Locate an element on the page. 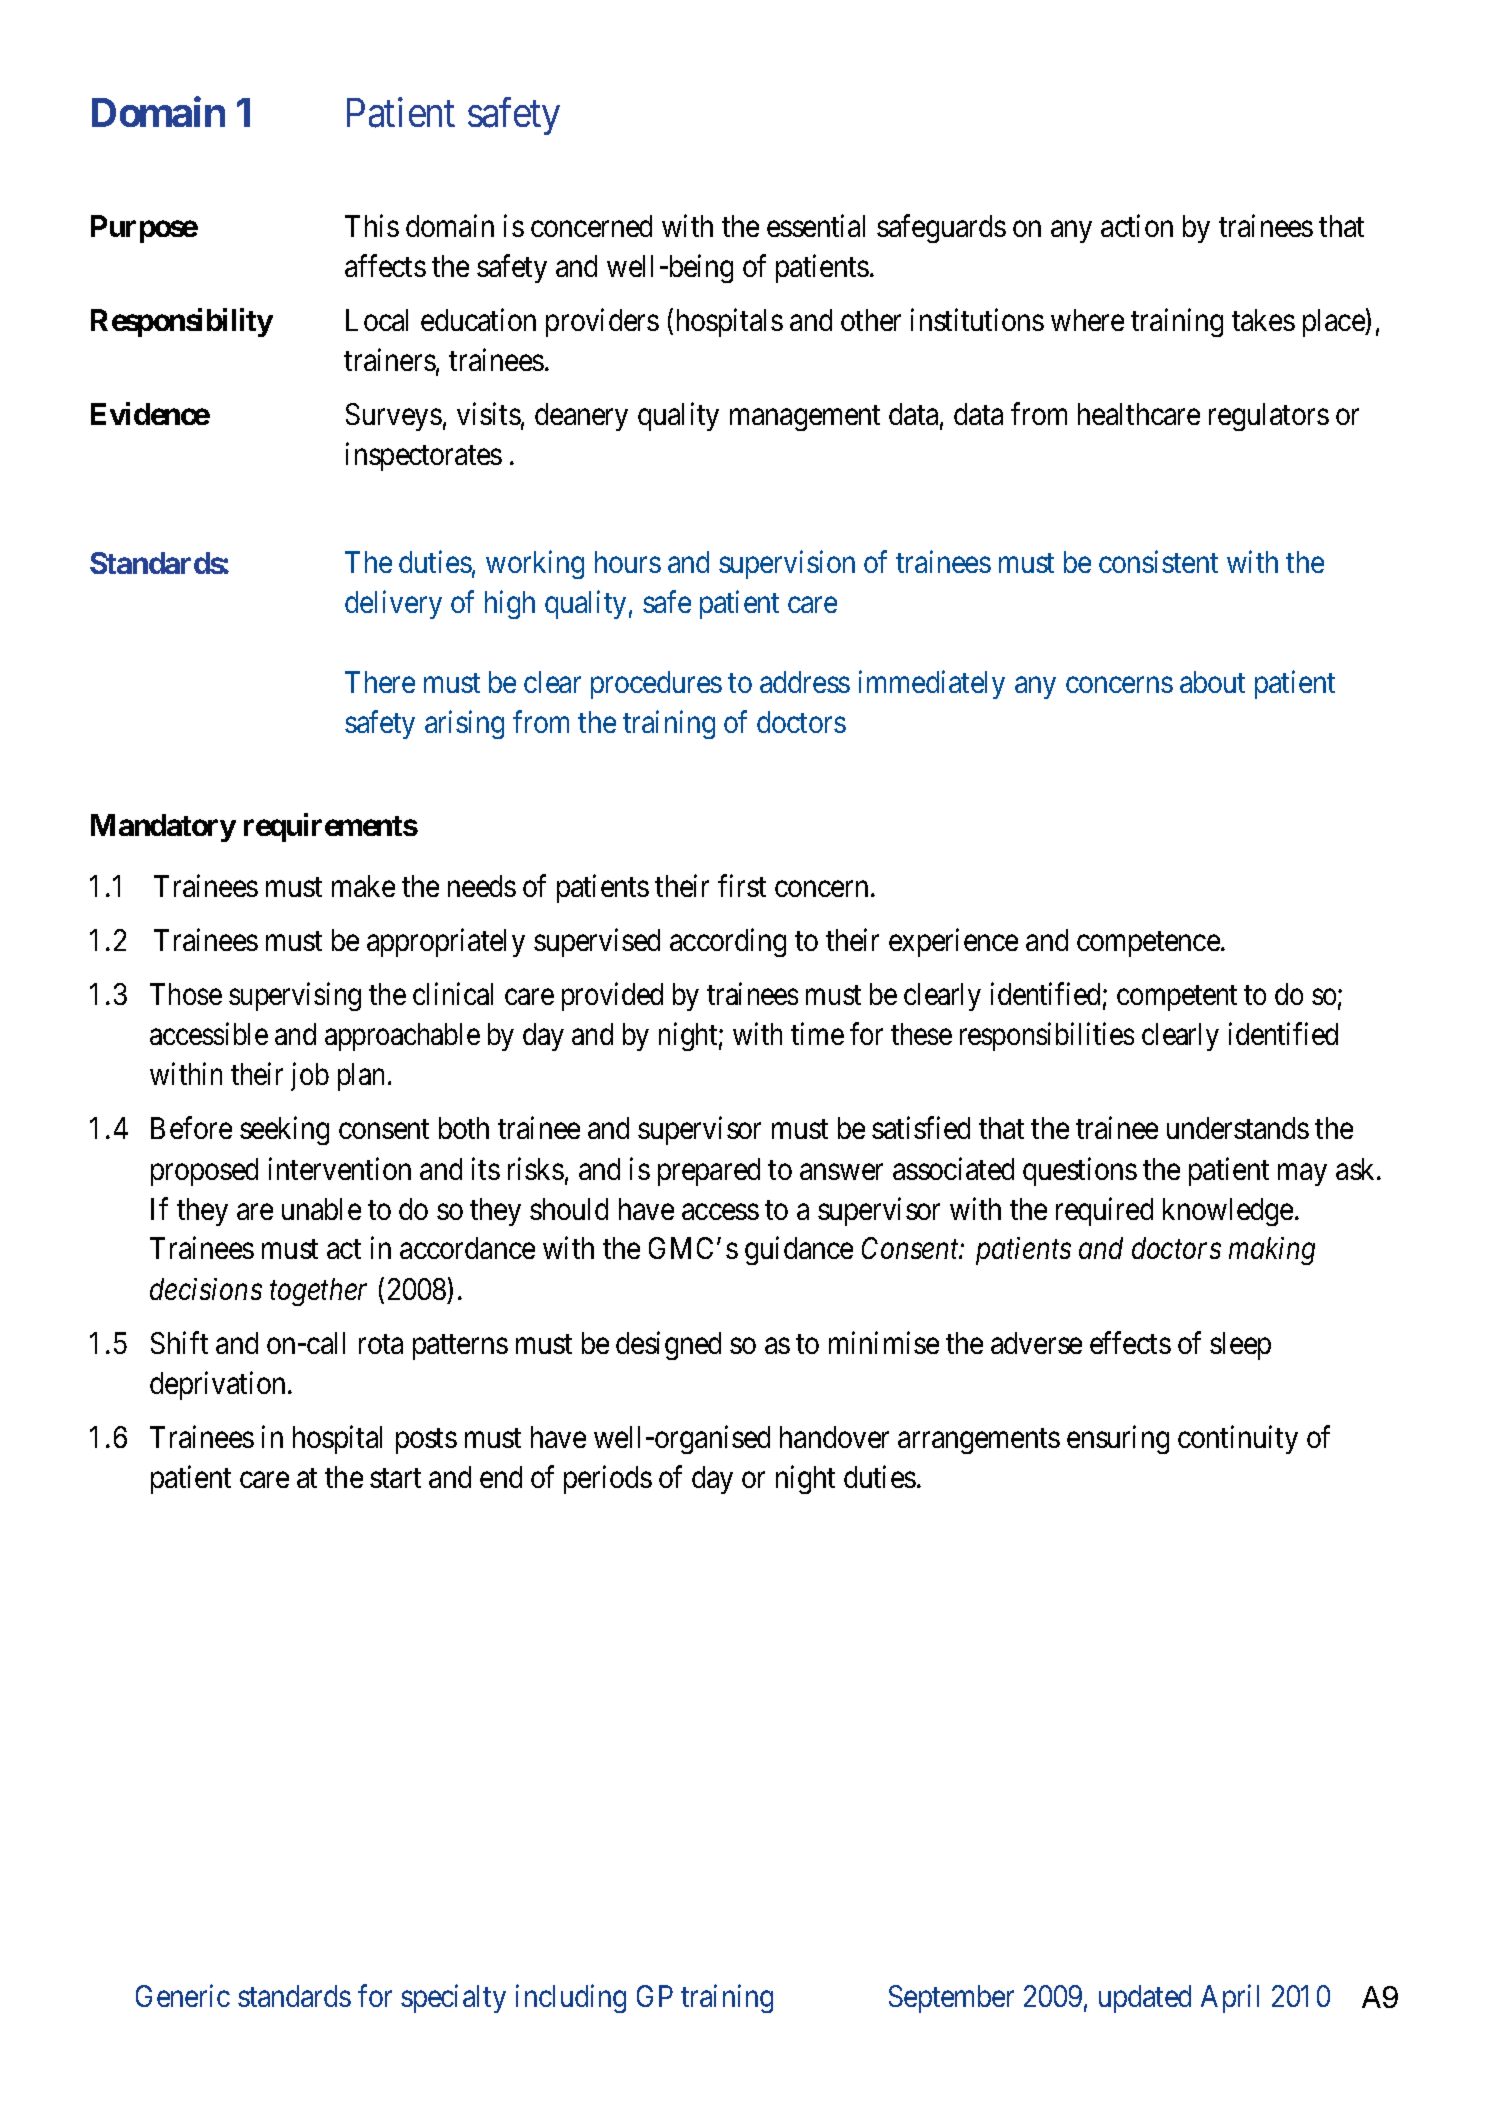 This page has height=2105, width=1487. about is located at coordinates (1212, 682).
